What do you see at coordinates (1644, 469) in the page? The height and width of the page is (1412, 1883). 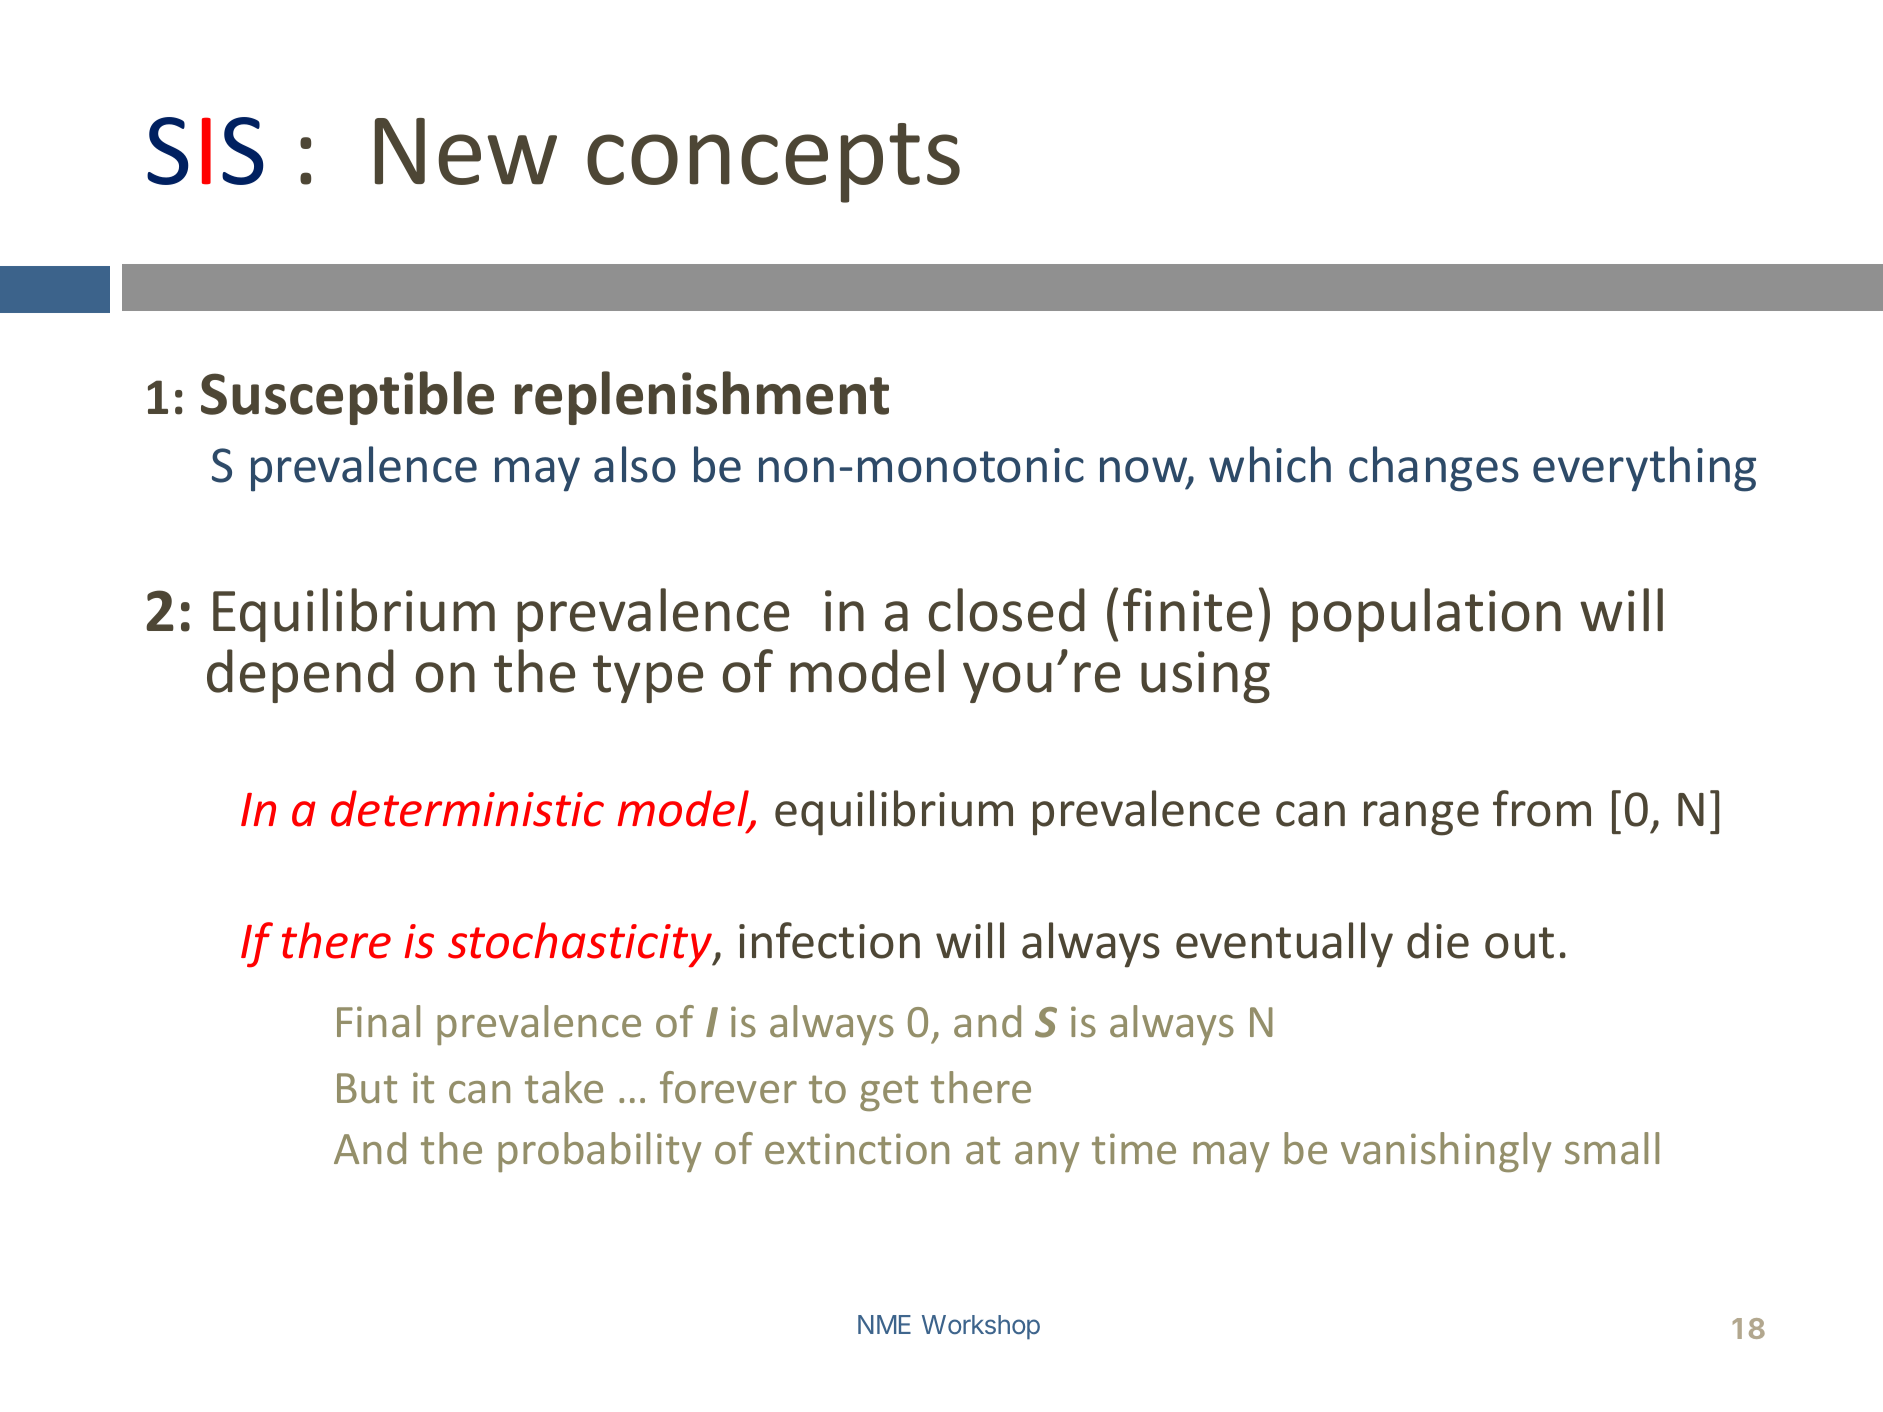 I see `everything` at bounding box center [1644, 469].
